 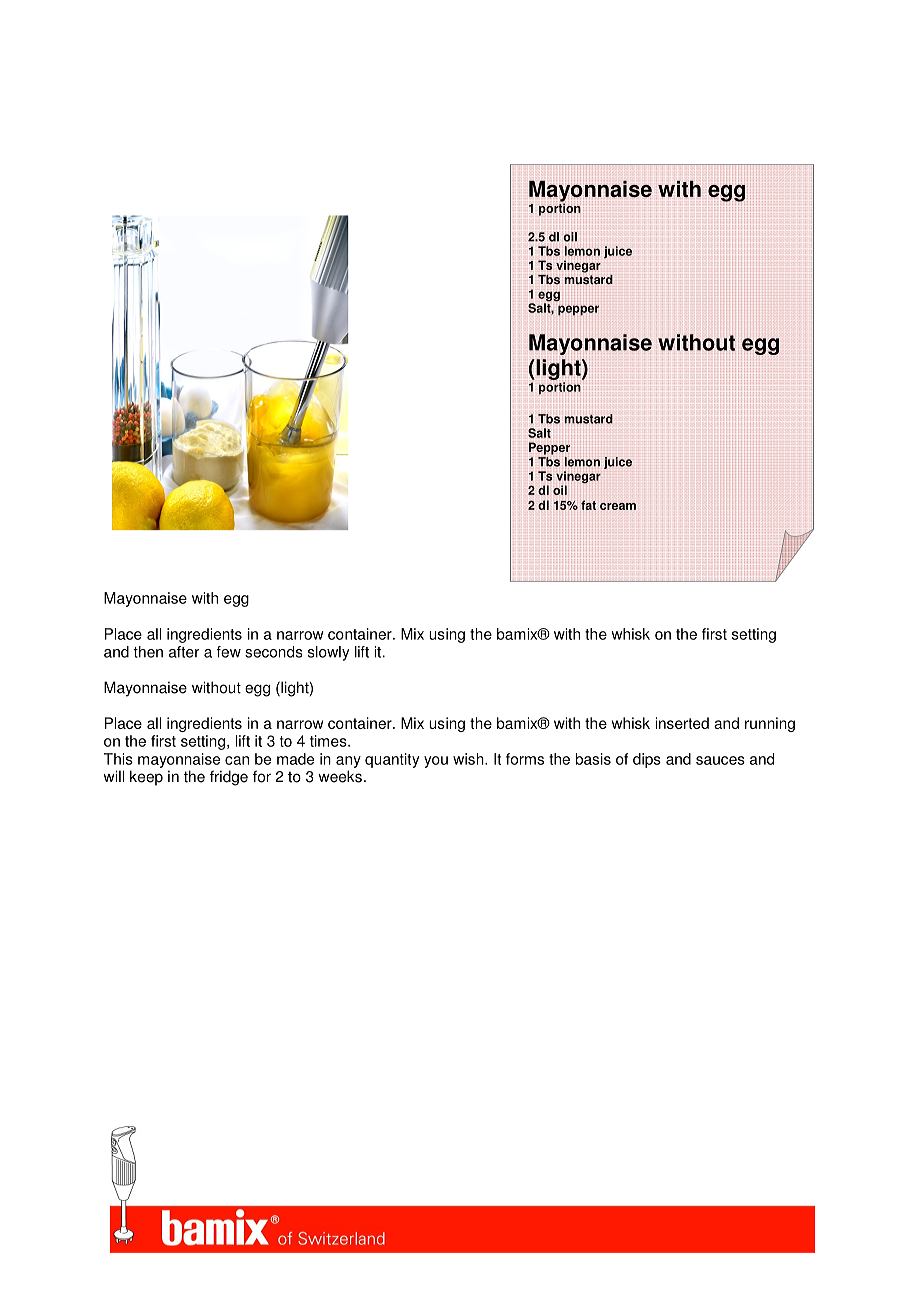 I want to click on cream, so click(x=618, y=506).
